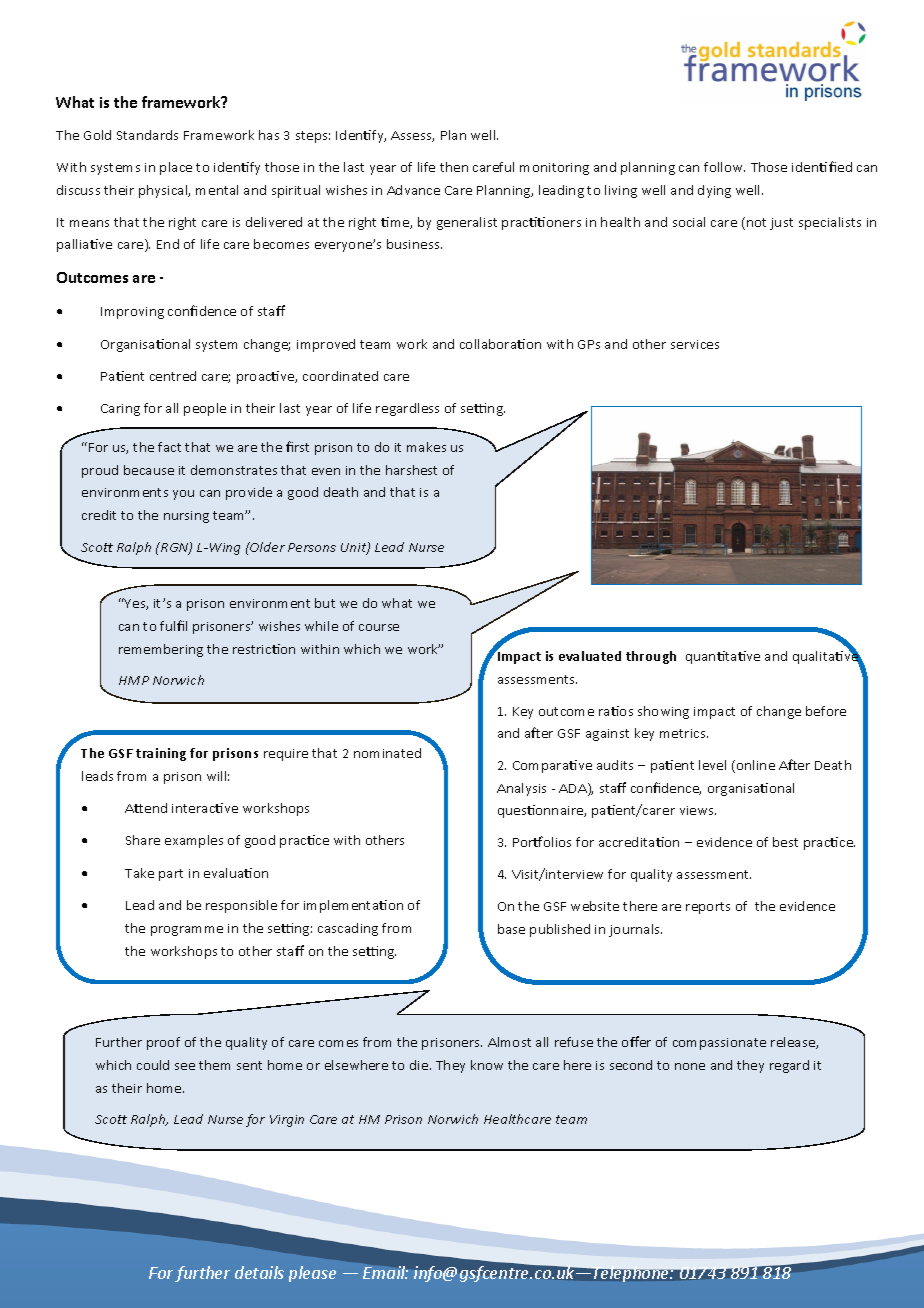 The height and width of the screenshot is (1308, 924). What do you see at coordinates (176, 168) in the screenshot?
I see `place` at bounding box center [176, 168].
